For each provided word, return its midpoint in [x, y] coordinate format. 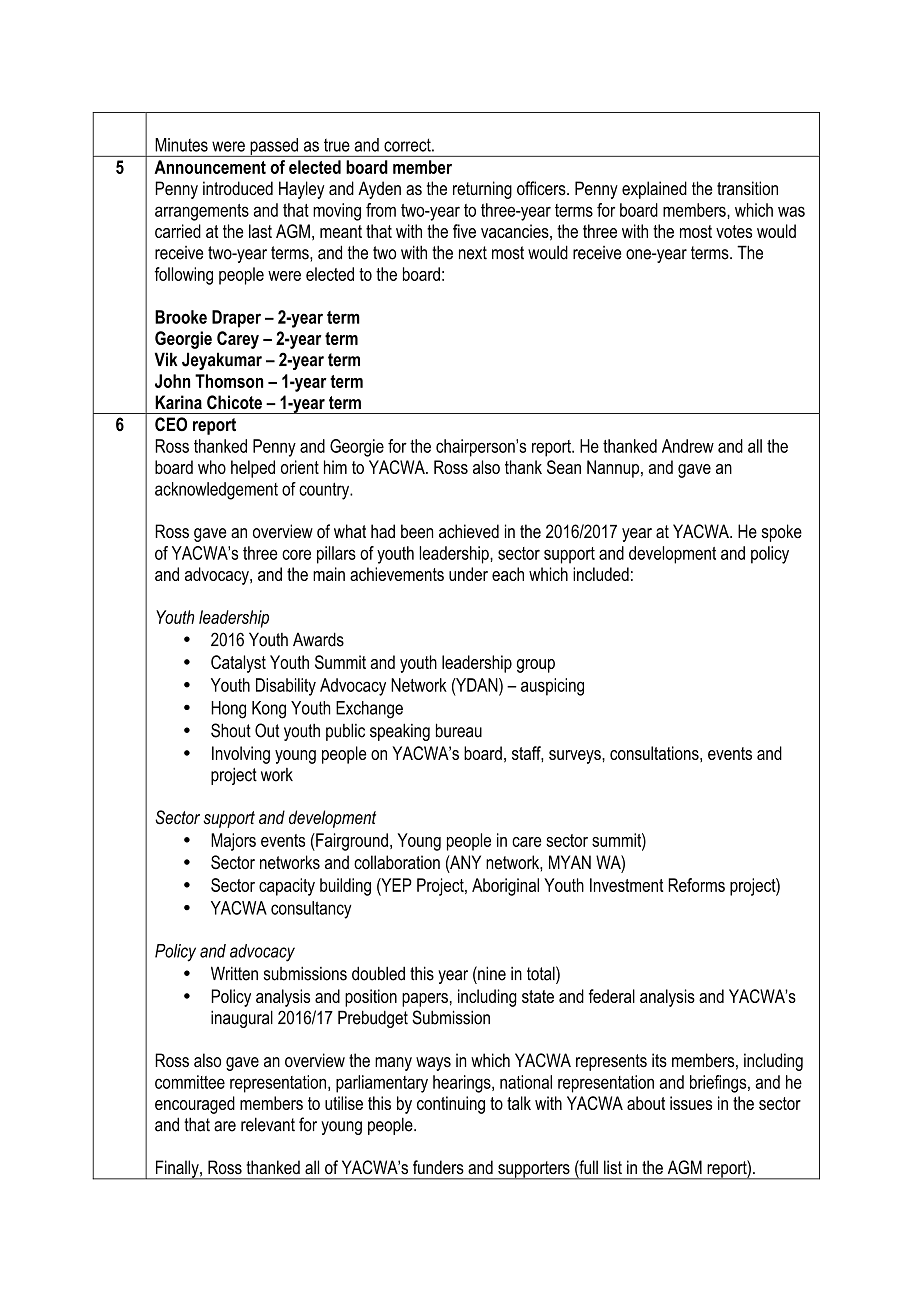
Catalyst [238, 664]
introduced [238, 188]
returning [482, 190]
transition [747, 188]
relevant [268, 1124]
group [536, 666]
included [601, 574]
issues [691, 1103]
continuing [451, 1105]
